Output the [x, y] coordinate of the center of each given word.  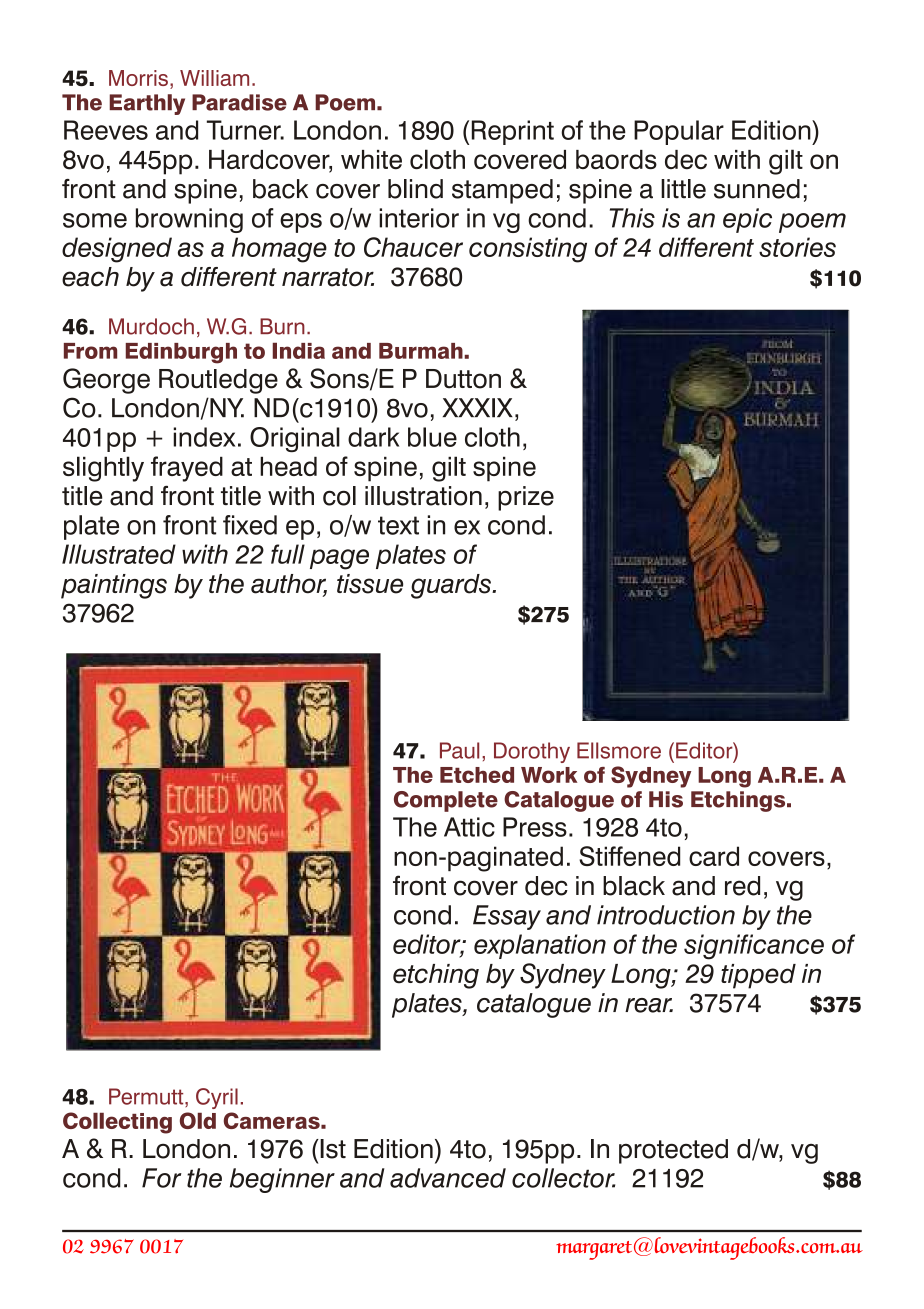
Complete [446, 801]
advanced [448, 1178]
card [714, 856]
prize [526, 498]
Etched [477, 775]
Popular [679, 132]
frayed [187, 469]
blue [432, 437]
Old [198, 1120]
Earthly [147, 104]
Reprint [513, 132]
